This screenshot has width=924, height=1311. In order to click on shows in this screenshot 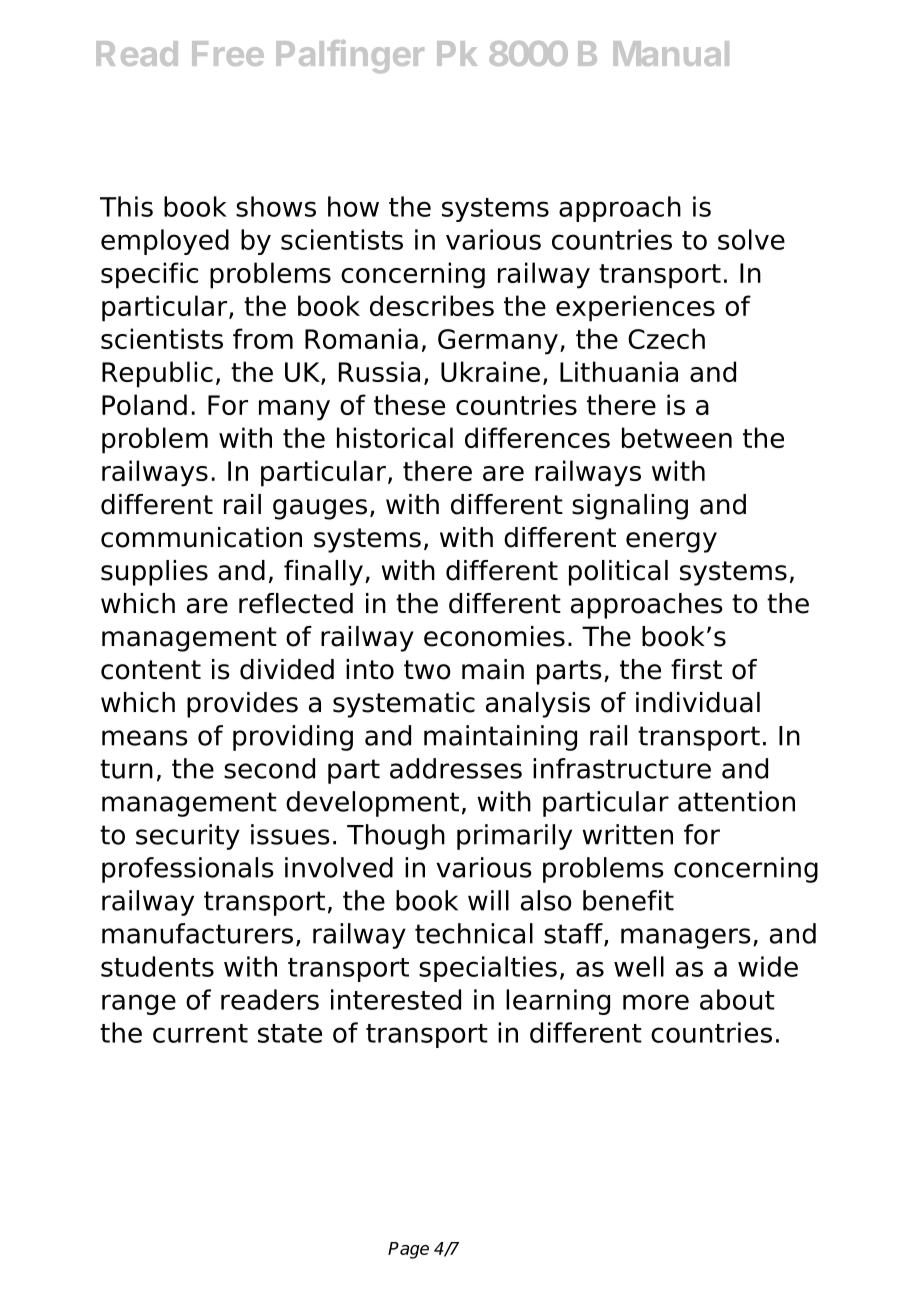, I will do `click(276, 206)`.
